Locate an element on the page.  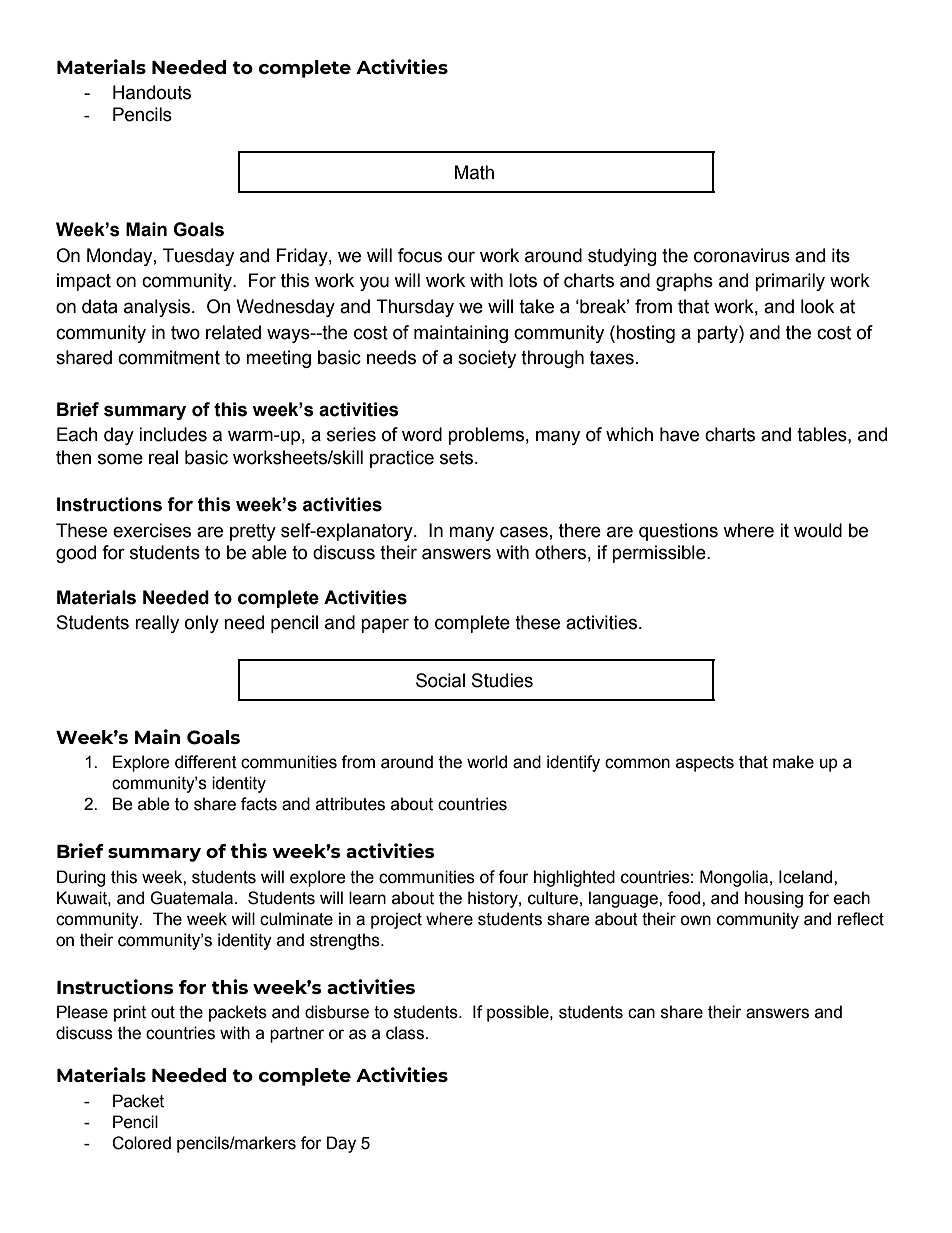
Colored is located at coordinates (141, 1143).
